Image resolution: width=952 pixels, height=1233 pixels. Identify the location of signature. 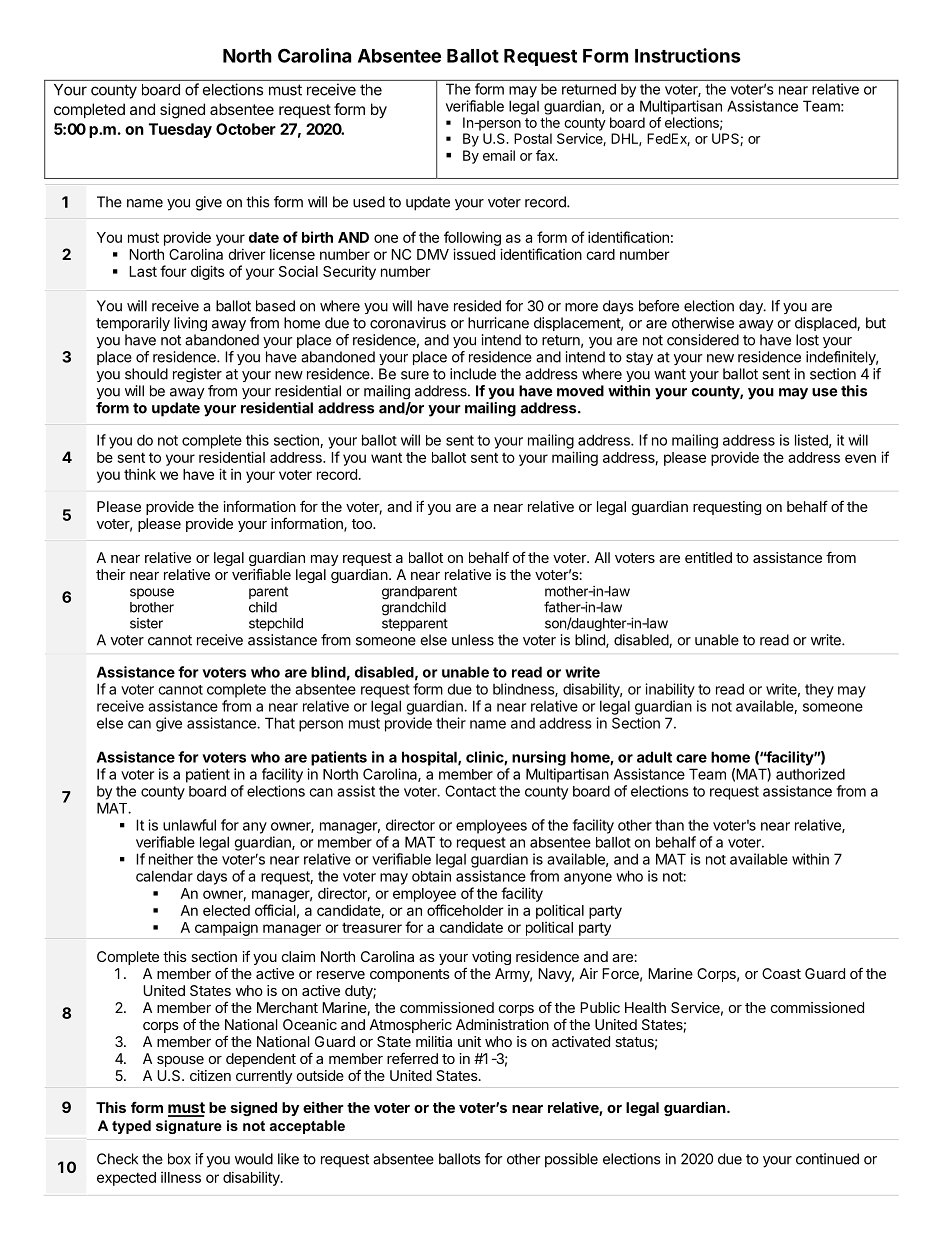
(189, 1127).
